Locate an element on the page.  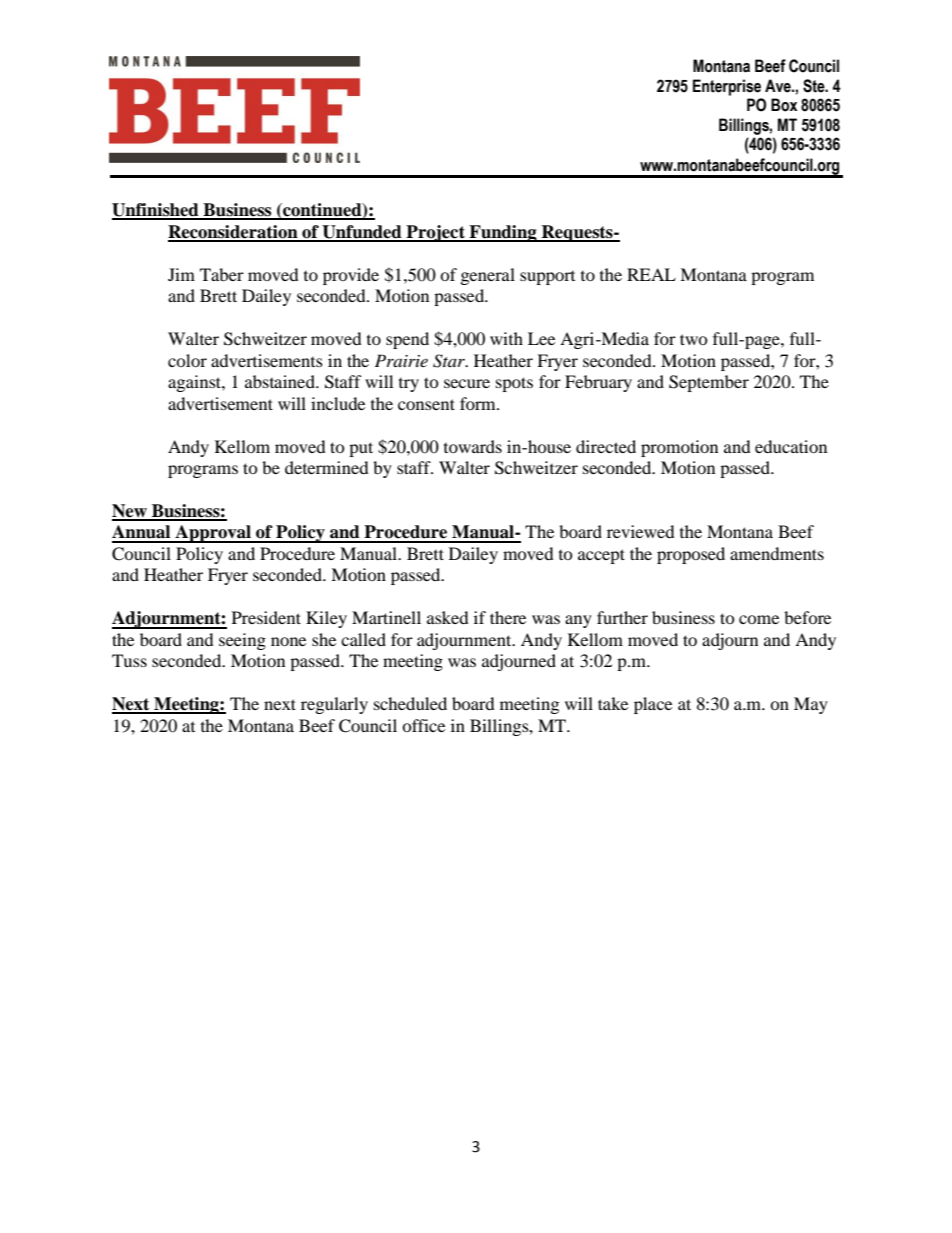
accept is located at coordinates (601, 556).
